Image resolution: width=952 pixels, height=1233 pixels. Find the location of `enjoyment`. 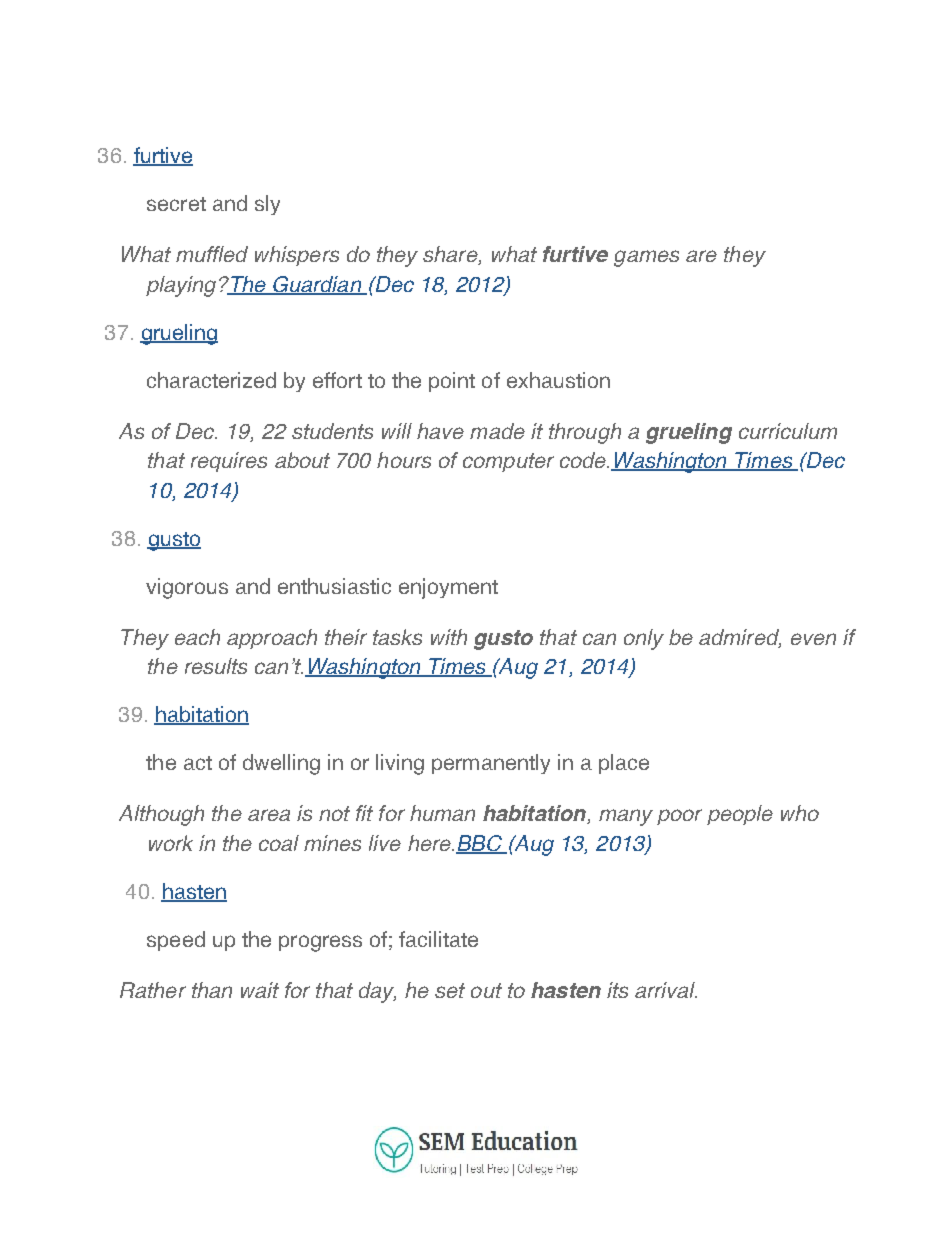

enjoyment is located at coordinates (448, 588).
